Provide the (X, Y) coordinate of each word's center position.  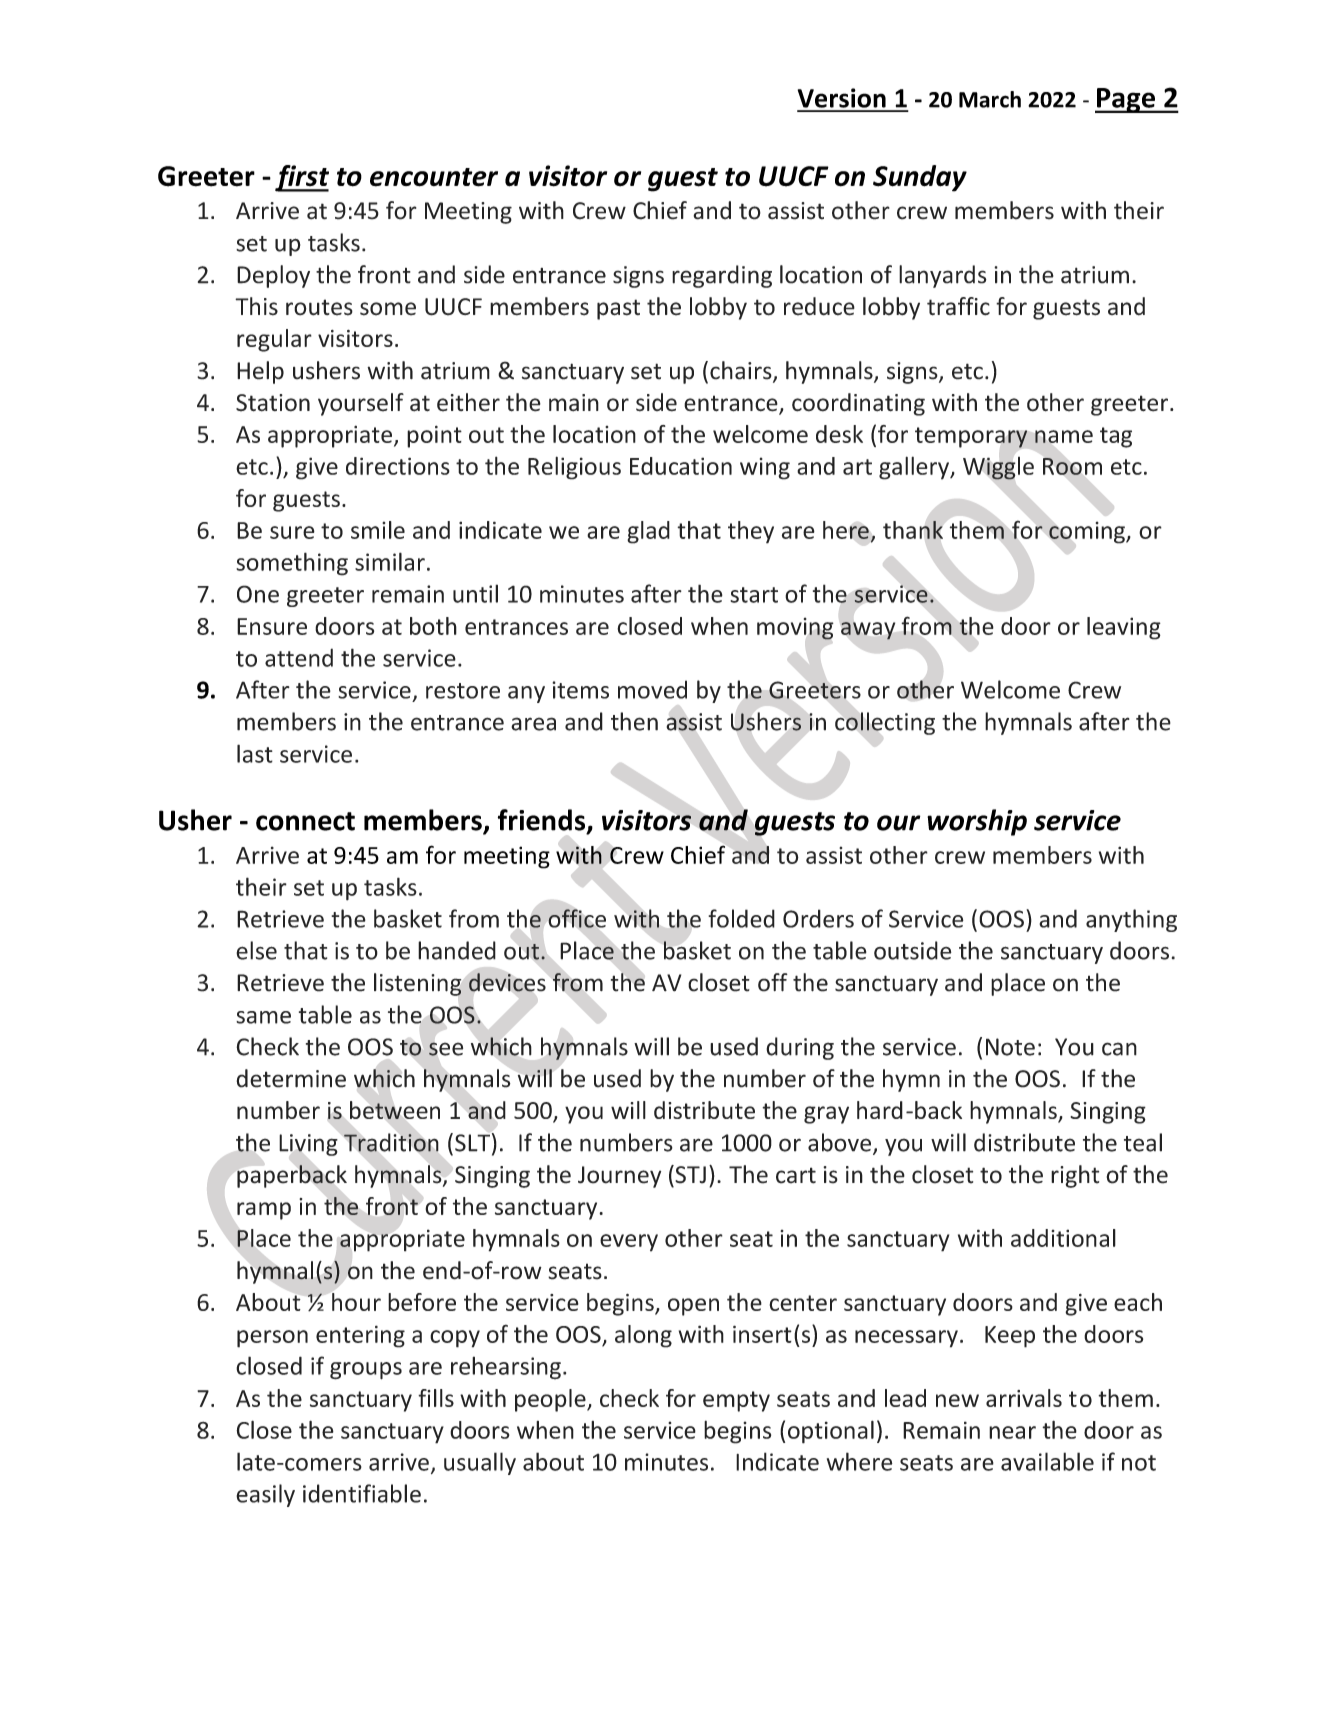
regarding (722, 276)
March (990, 99)
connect (305, 821)
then (634, 721)
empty (736, 1401)
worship (977, 822)
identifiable (362, 1493)
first (302, 178)
